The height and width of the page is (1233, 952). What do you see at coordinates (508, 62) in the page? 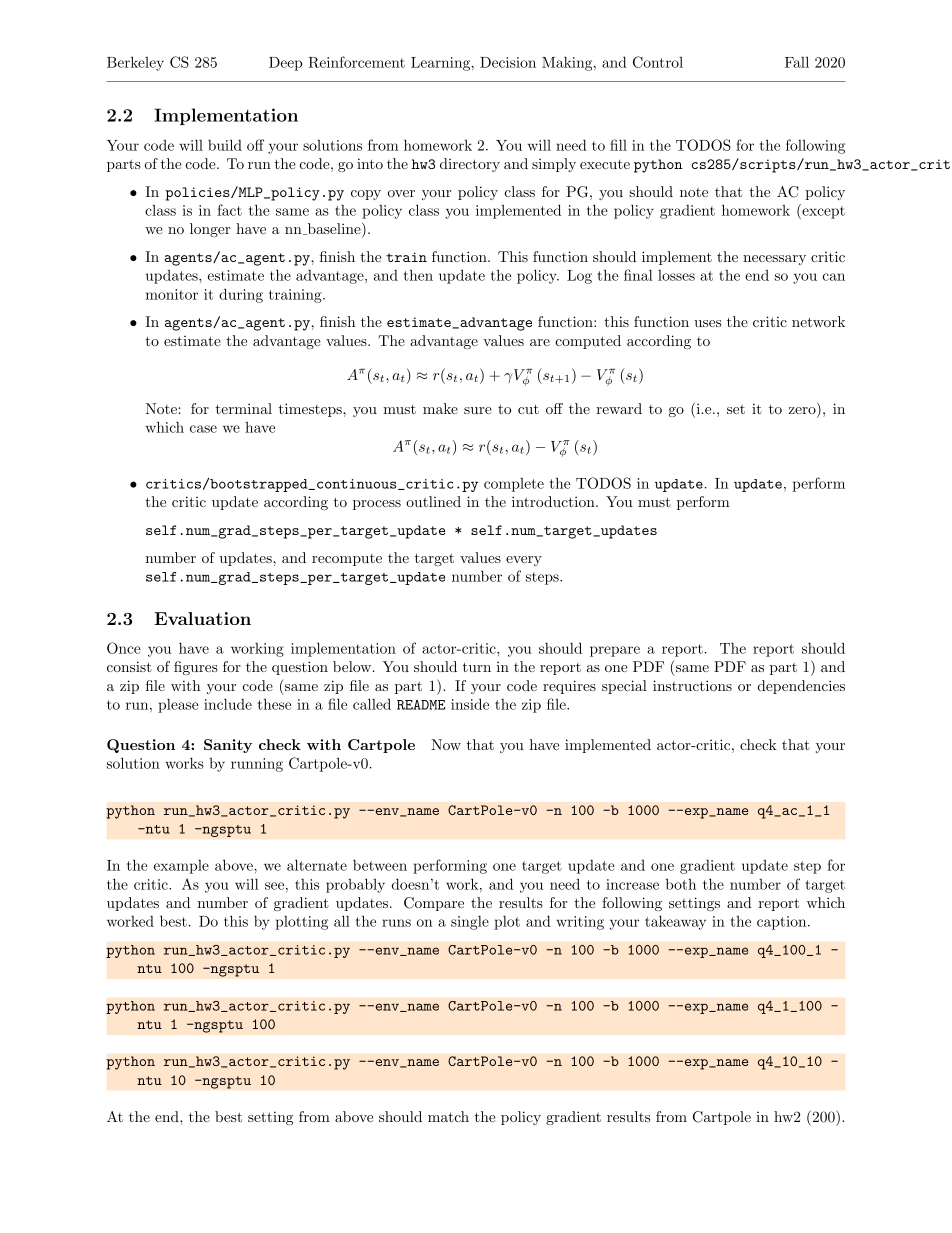
I see `Decision` at bounding box center [508, 62].
